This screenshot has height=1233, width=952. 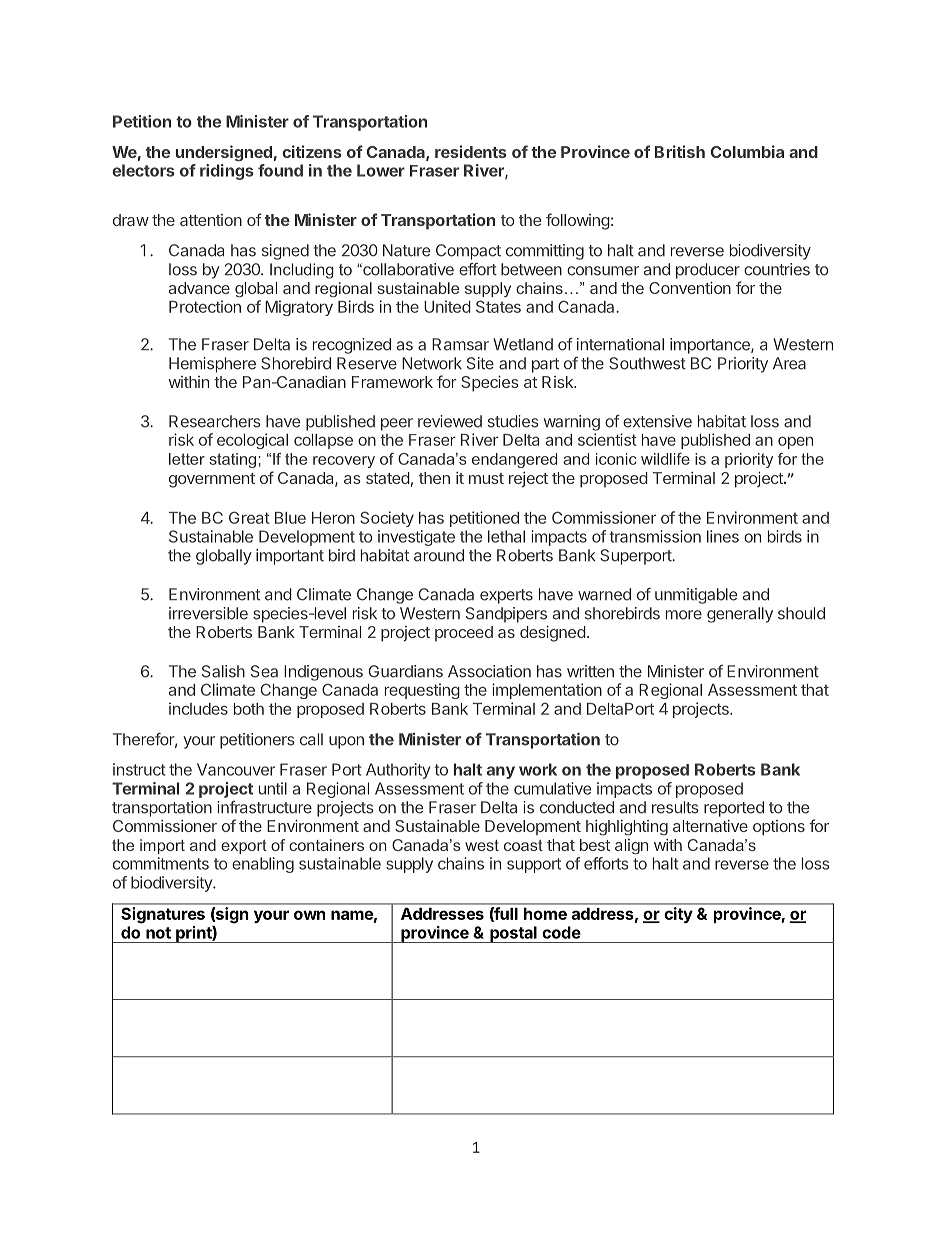 What do you see at coordinates (198, 708) in the screenshot?
I see `includes` at bounding box center [198, 708].
